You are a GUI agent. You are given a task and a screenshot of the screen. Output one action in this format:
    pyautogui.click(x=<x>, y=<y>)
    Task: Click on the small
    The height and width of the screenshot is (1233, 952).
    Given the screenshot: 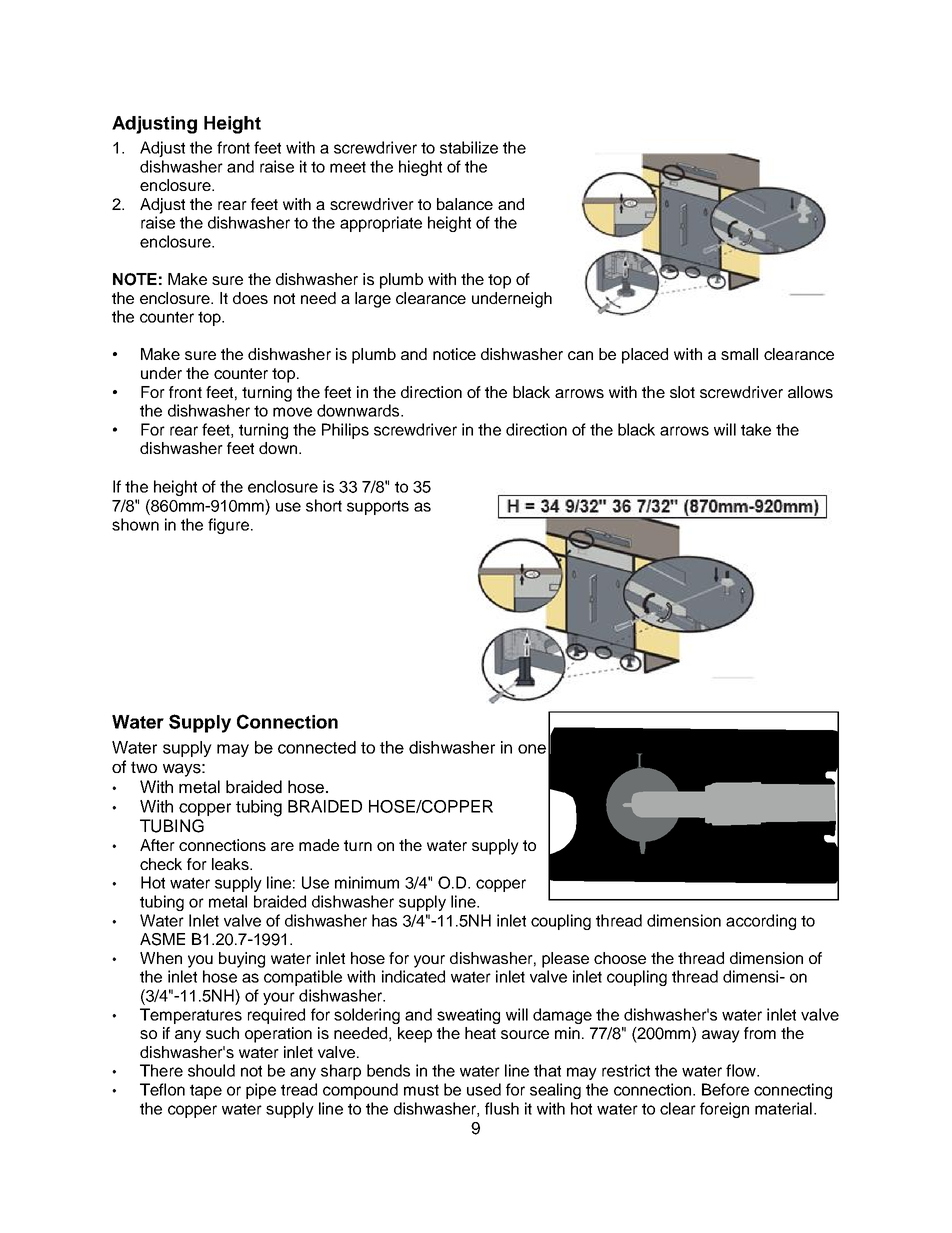 What is the action you would take?
    pyautogui.click(x=739, y=354)
